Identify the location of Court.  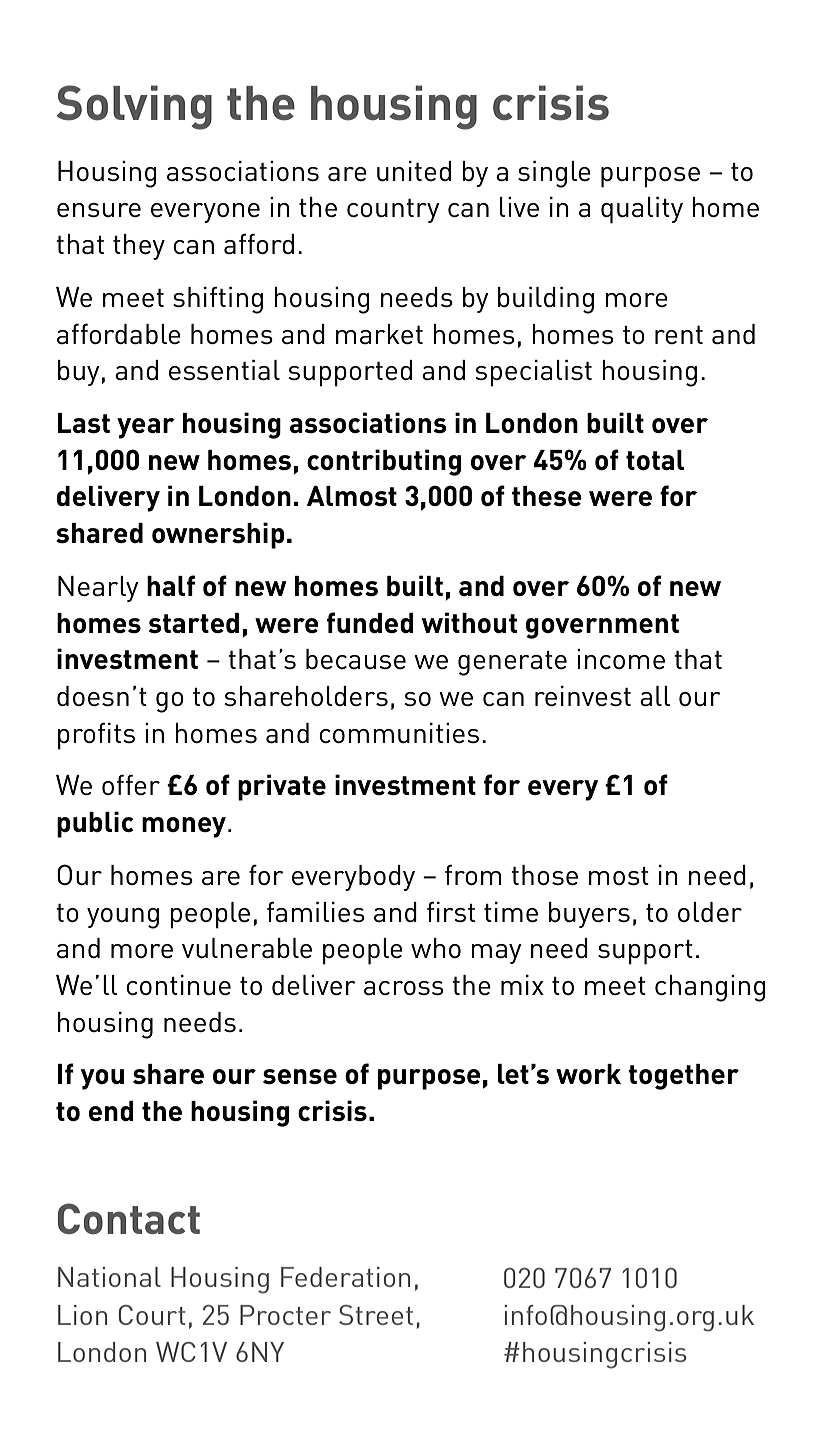
(152, 1315).
